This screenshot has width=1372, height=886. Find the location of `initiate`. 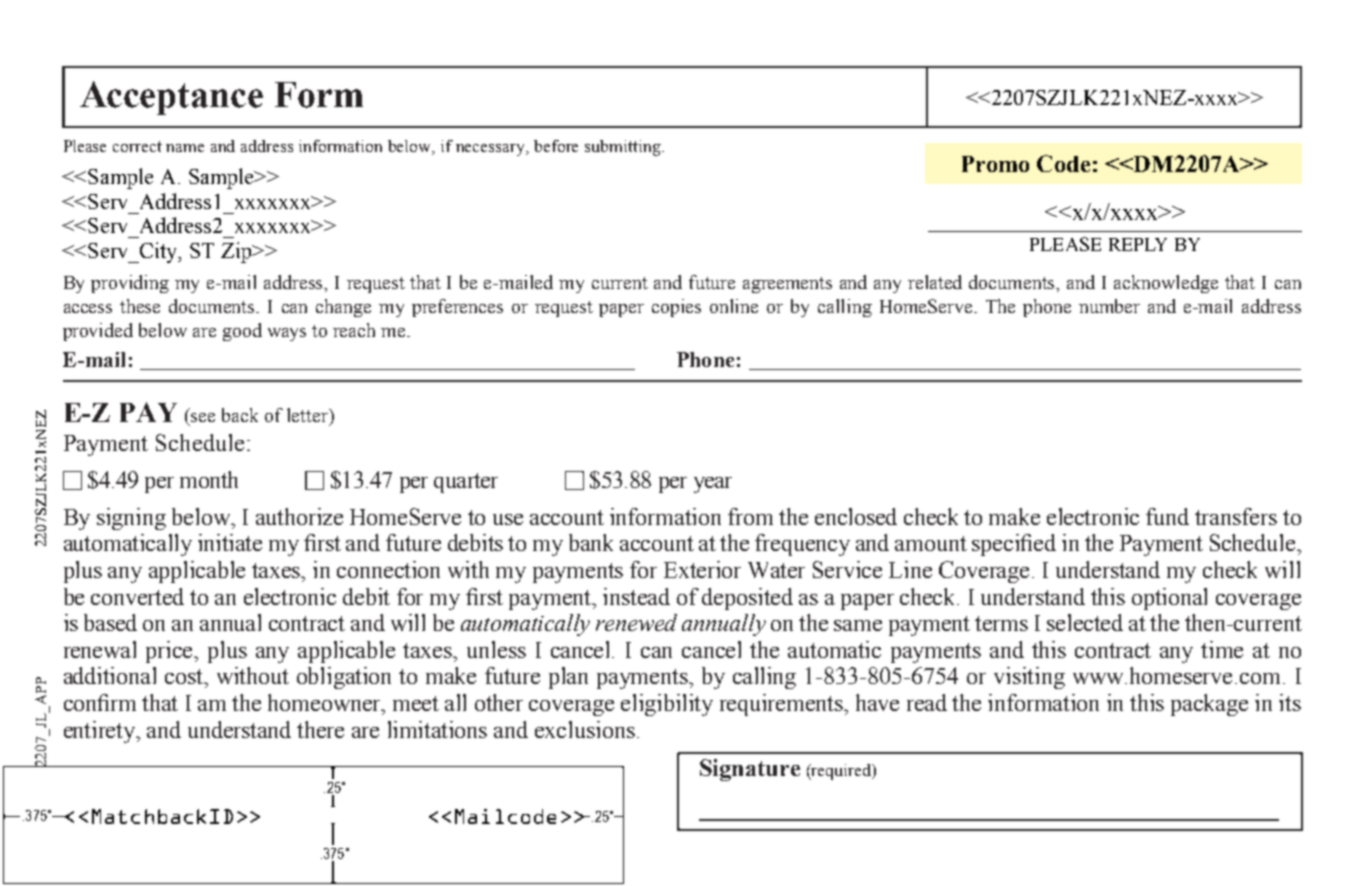

initiate is located at coordinates (230, 542).
